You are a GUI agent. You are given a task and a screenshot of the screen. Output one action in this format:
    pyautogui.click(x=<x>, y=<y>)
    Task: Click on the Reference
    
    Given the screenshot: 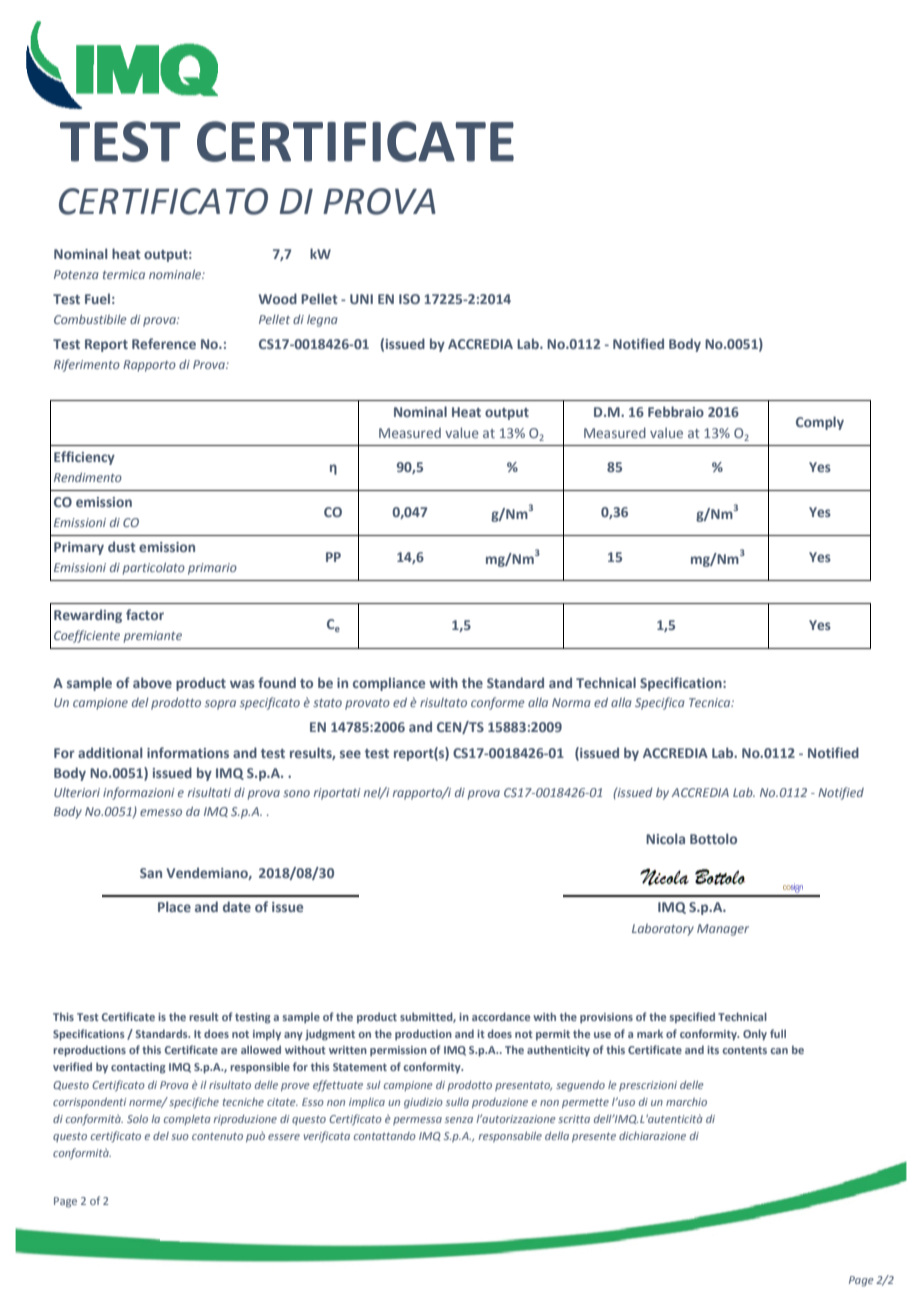 What is the action you would take?
    pyautogui.click(x=164, y=343)
